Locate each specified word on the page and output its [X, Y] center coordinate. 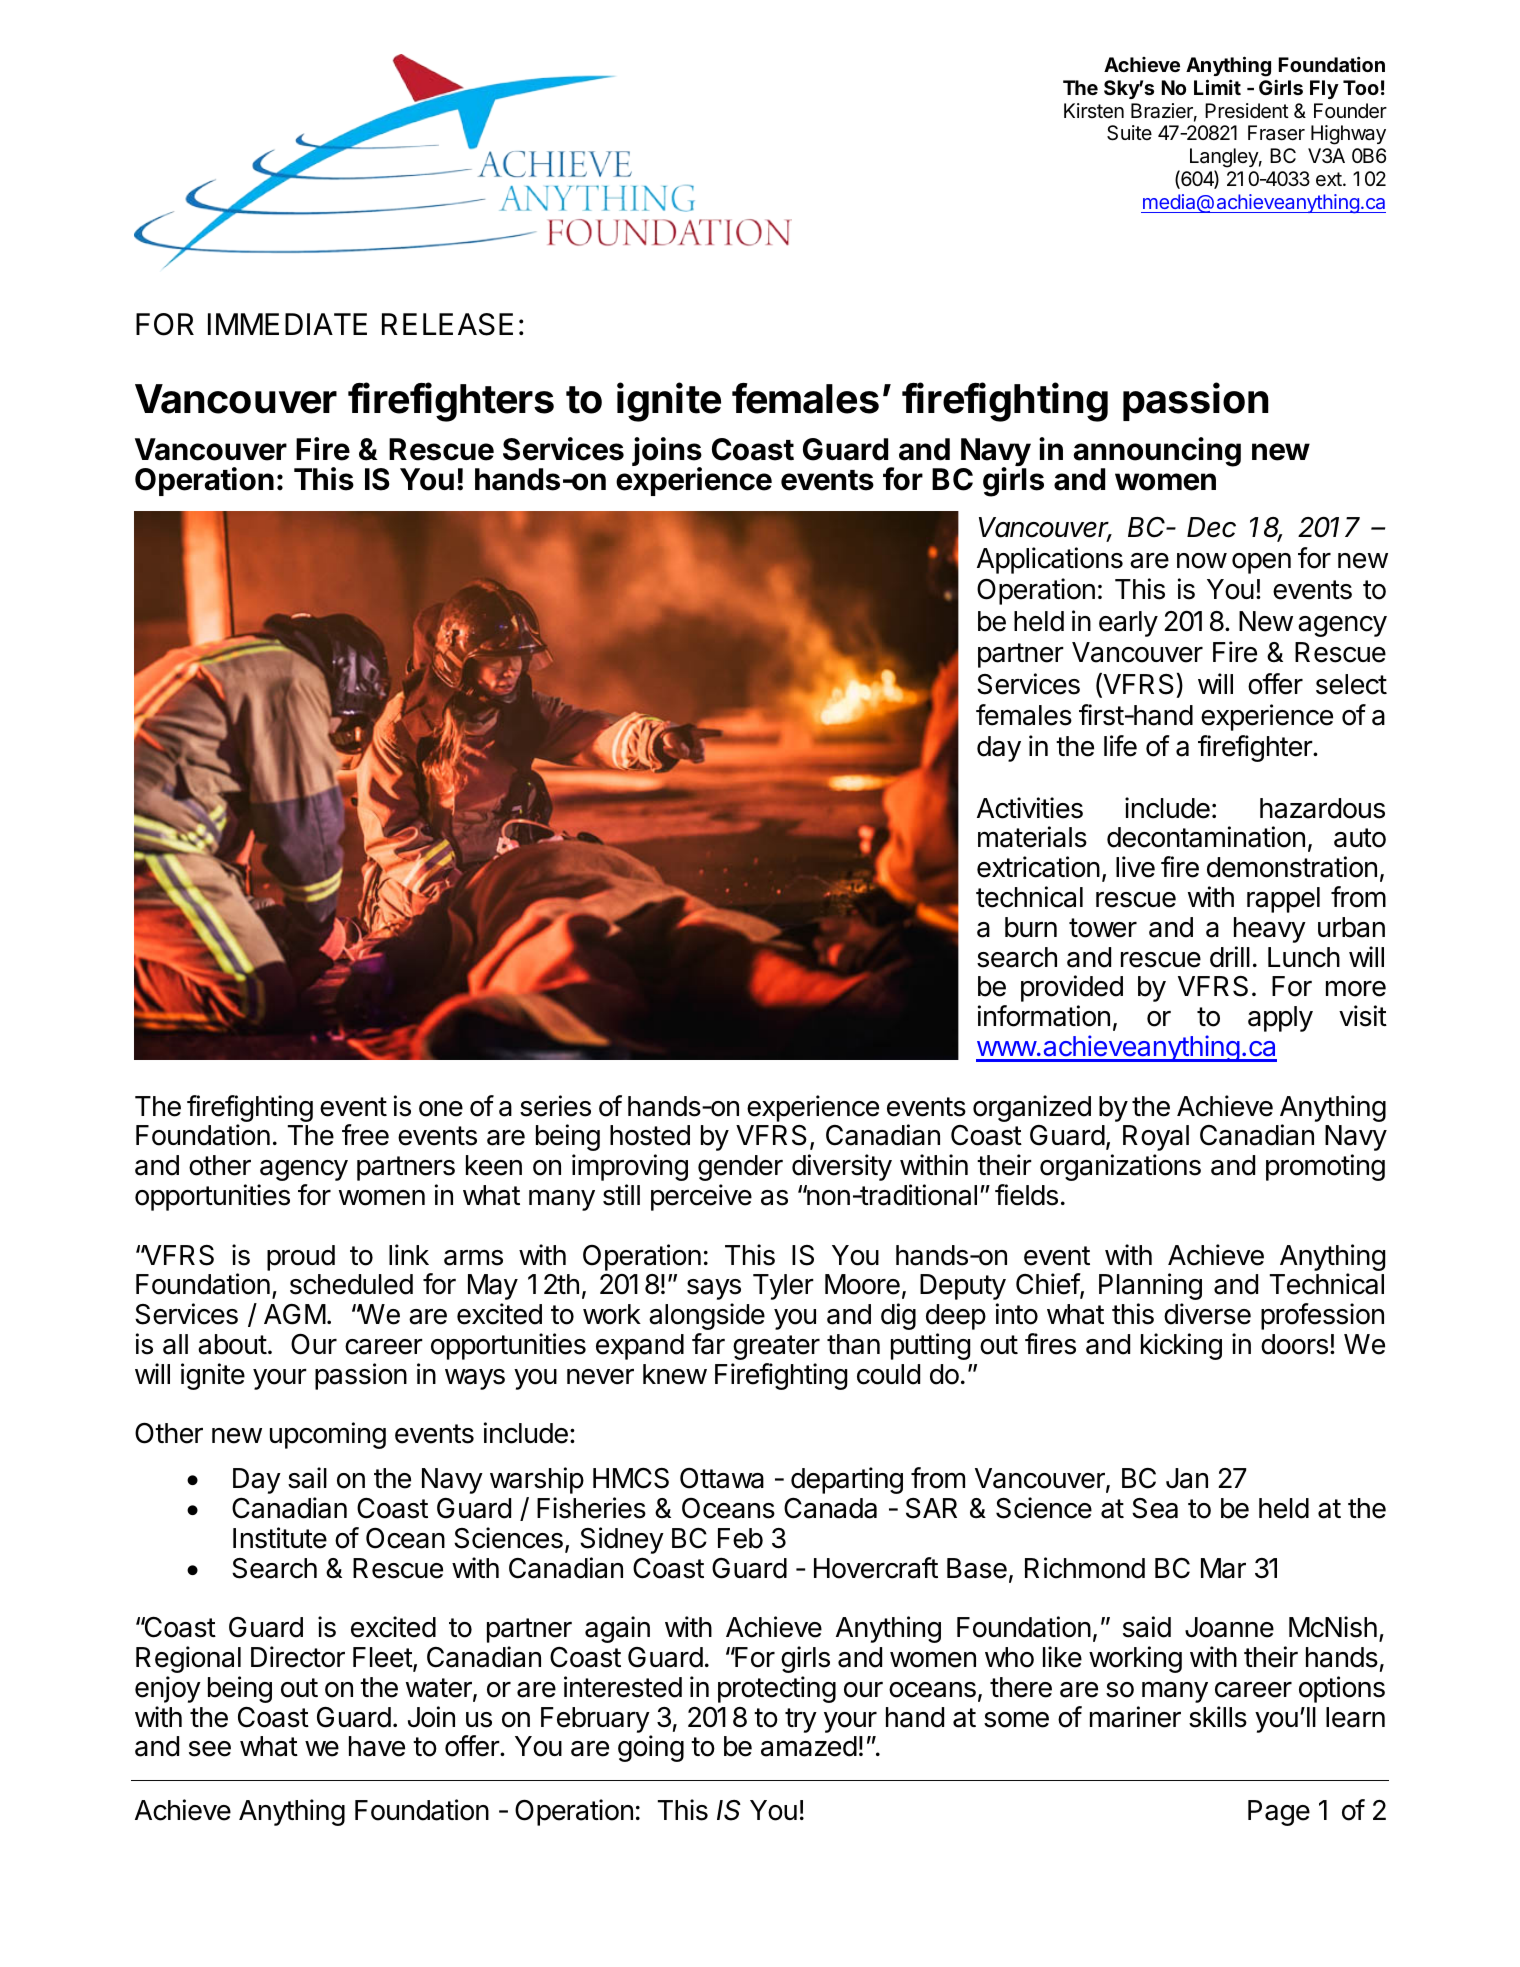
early [1128, 624]
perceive [701, 1197]
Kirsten [1094, 111]
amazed [809, 1746]
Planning [1150, 1286]
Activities [1030, 808]
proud [301, 1258]
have [377, 1746]
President [1247, 111]
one [441, 1109]
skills [1218, 1717]
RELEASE [447, 324]
